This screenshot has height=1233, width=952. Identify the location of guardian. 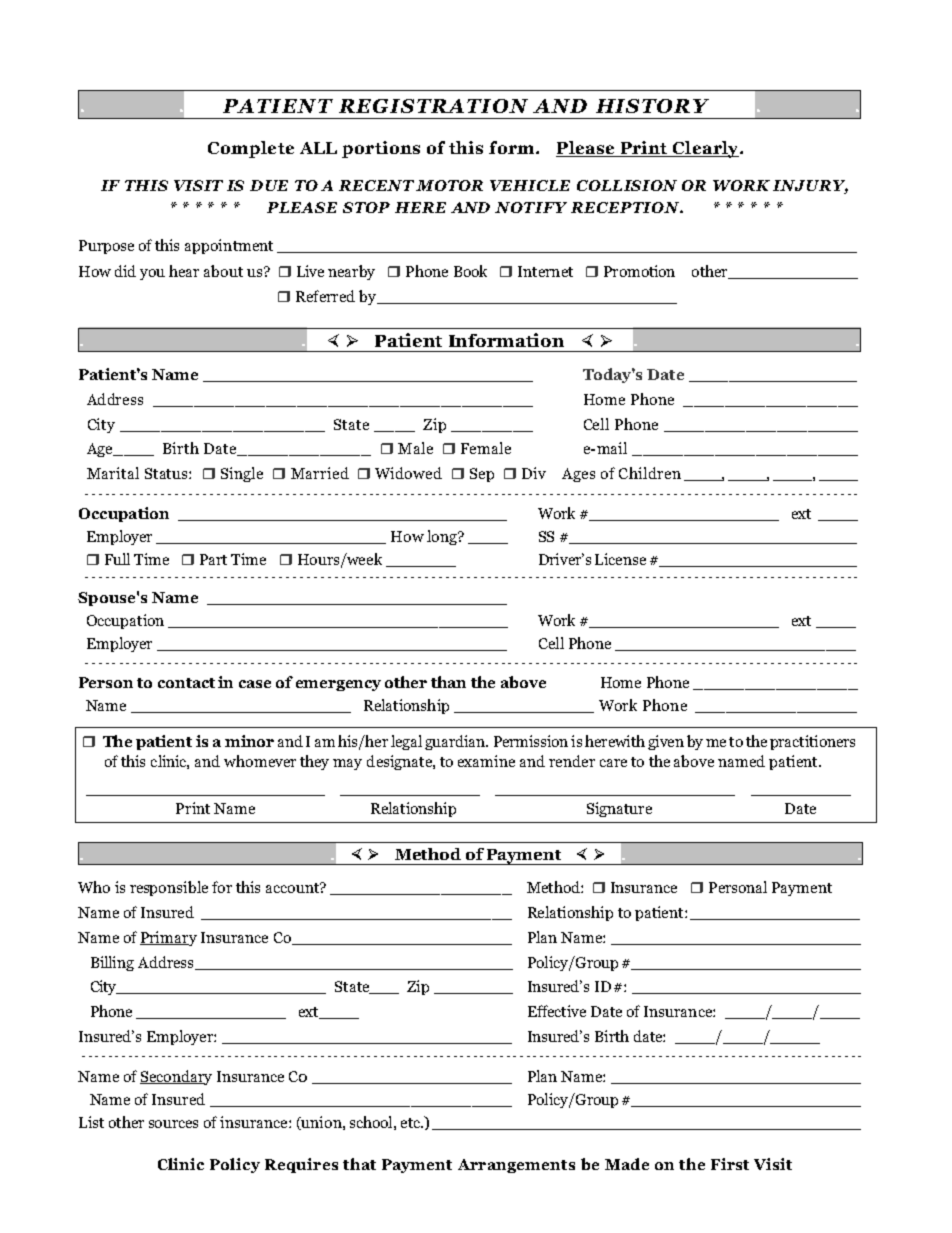
(456, 742).
